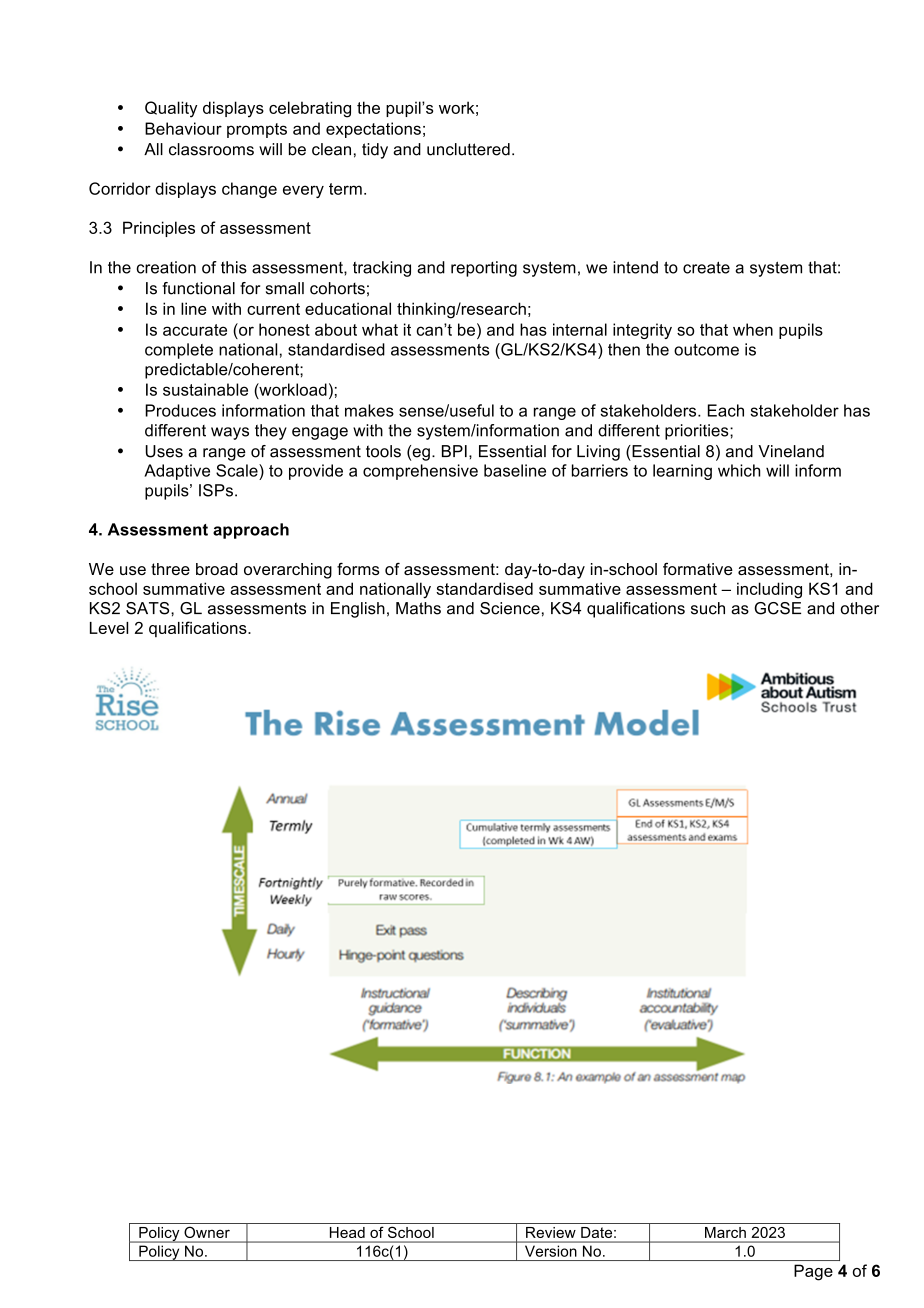  Describe the element at coordinates (468, 149) in the screenshot. I see `uncluttered` at that location.
